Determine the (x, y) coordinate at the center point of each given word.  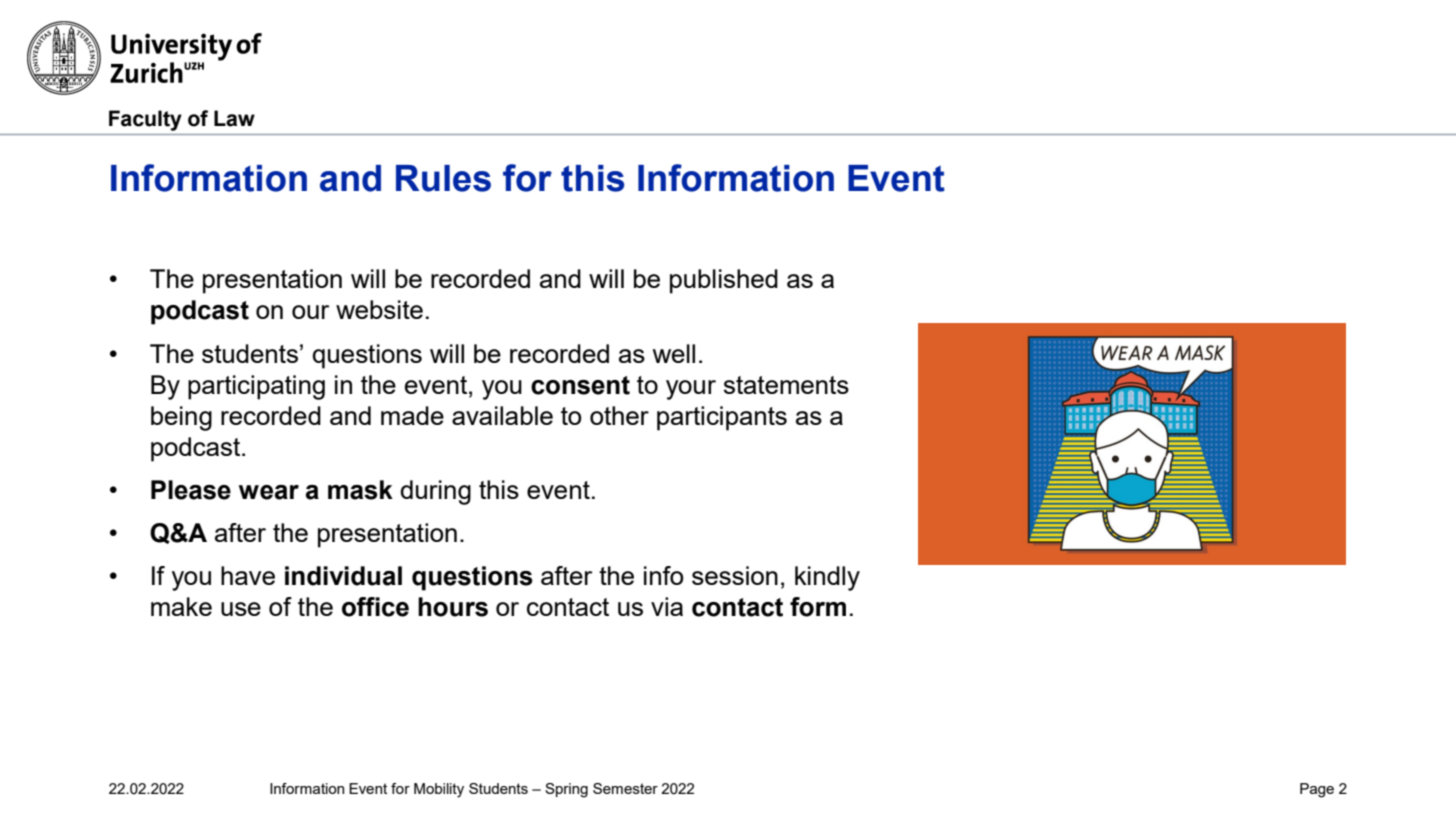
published (724, 281)
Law (234, 118)
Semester (625, 788)
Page (1317, 790)
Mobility (439, 790)
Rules (443, 178)
